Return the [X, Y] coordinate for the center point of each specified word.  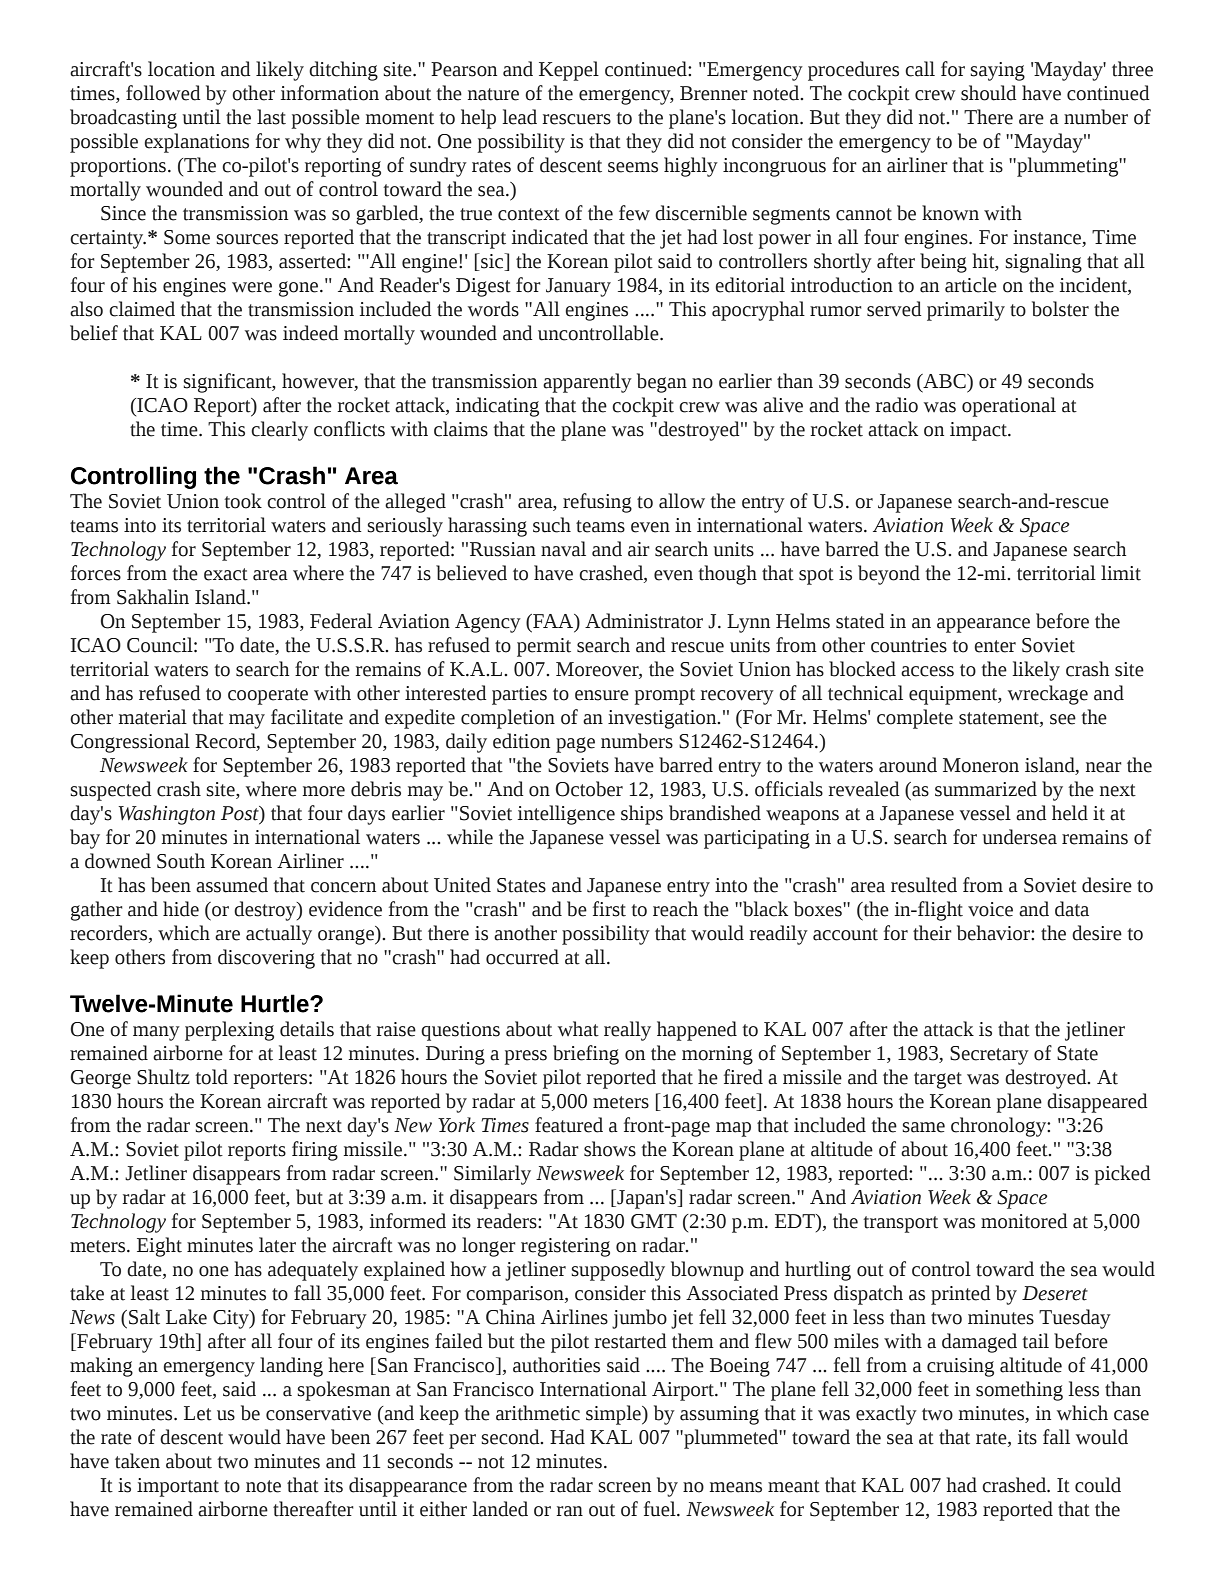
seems [633, 167]
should [988, 93]
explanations [196, 143]
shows [610, 1149]
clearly [279, 431]
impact [979, 431]
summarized [986, 789]
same [924, 1127]
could [1098, 1485]
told [211, 1077]
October [589, 789]
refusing [597, 503]
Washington [167, 815]
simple [614, 1415]
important [178, 1487]
